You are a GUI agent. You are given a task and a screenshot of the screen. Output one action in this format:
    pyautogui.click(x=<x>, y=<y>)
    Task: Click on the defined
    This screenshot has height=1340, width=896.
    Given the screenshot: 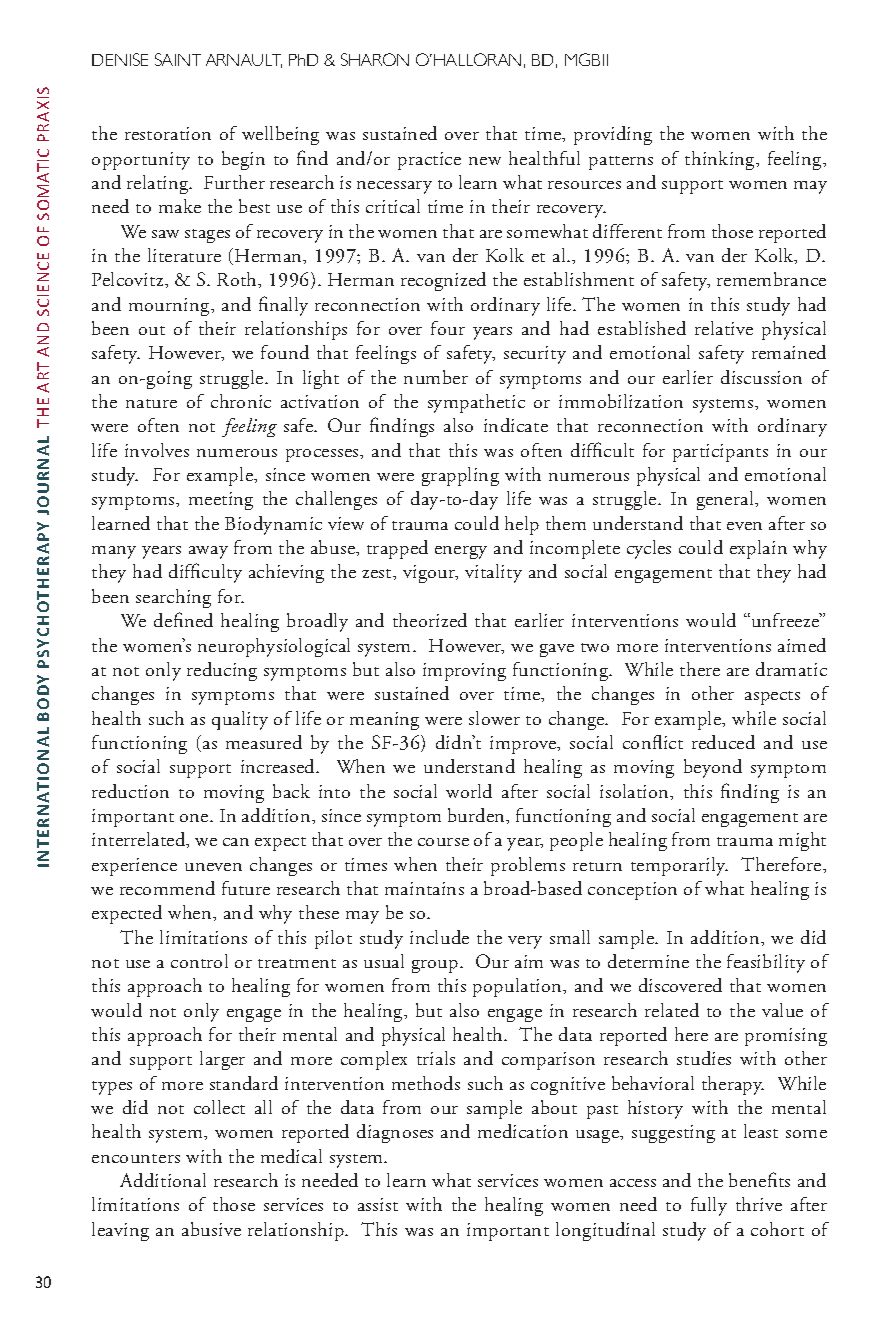 What is the action you would take?
    pyautogui.click(x=183, y=619)
